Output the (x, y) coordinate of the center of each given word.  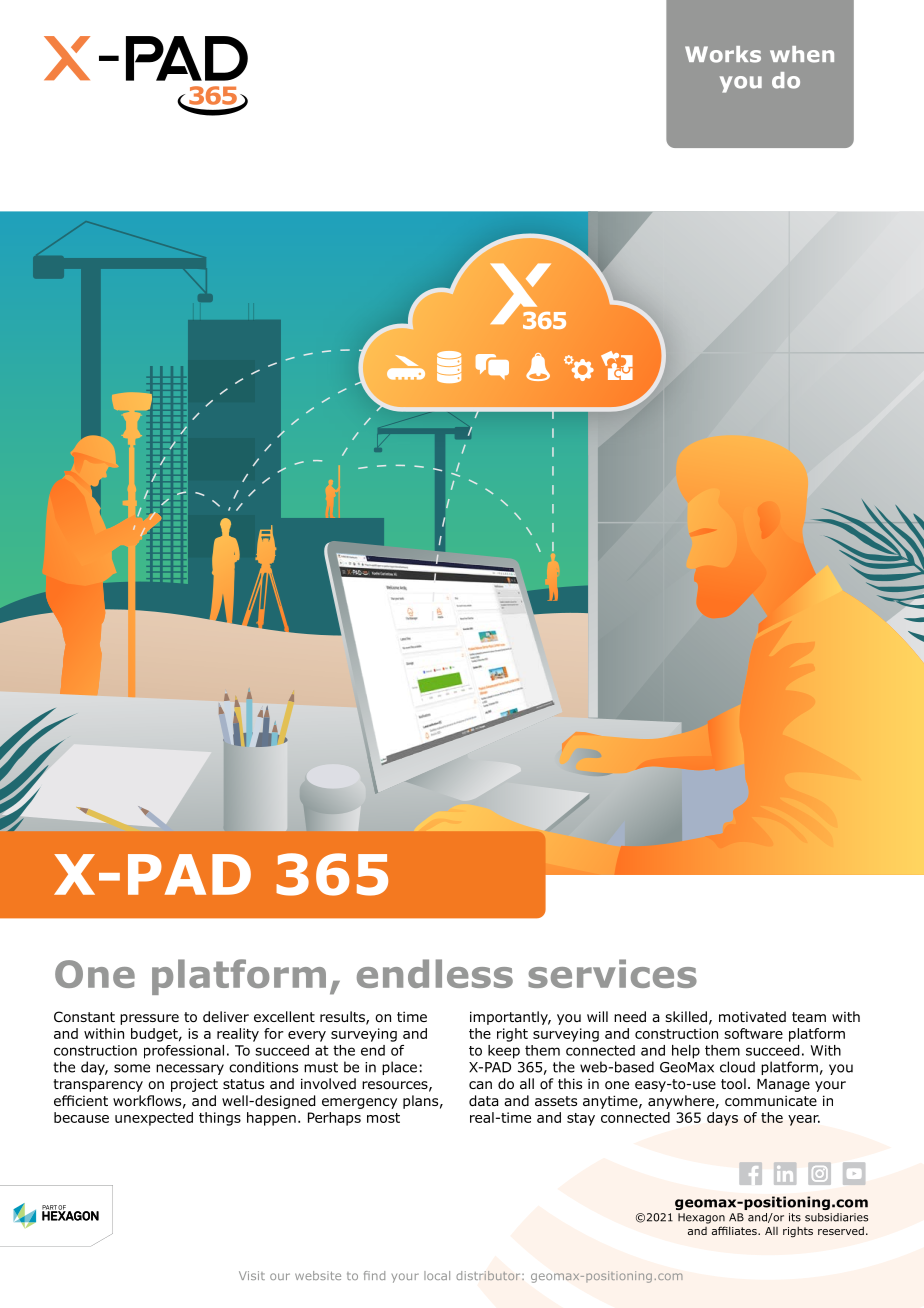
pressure (149, 1019)
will (597, 1016)
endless (435, 973)
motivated (752, 1017)
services (612, 973)
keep (504, 1052)
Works (723, 54)
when (802, 54)
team (809, 1017)
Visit (252, 1275)
